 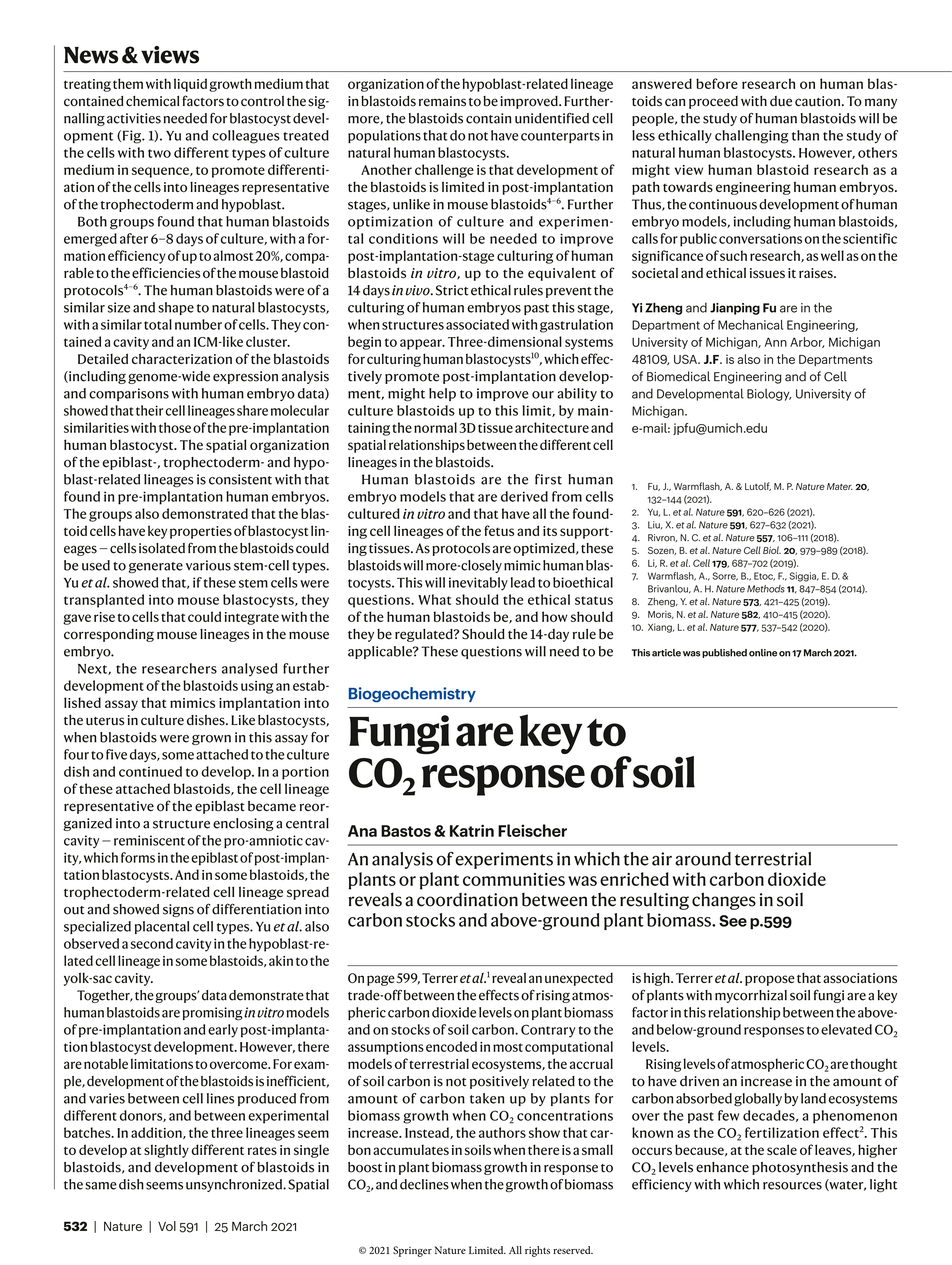 What do you see at coordinates (552, 118) in the screenshot?
I see `unidentified` at bounding box center [552, 118].
